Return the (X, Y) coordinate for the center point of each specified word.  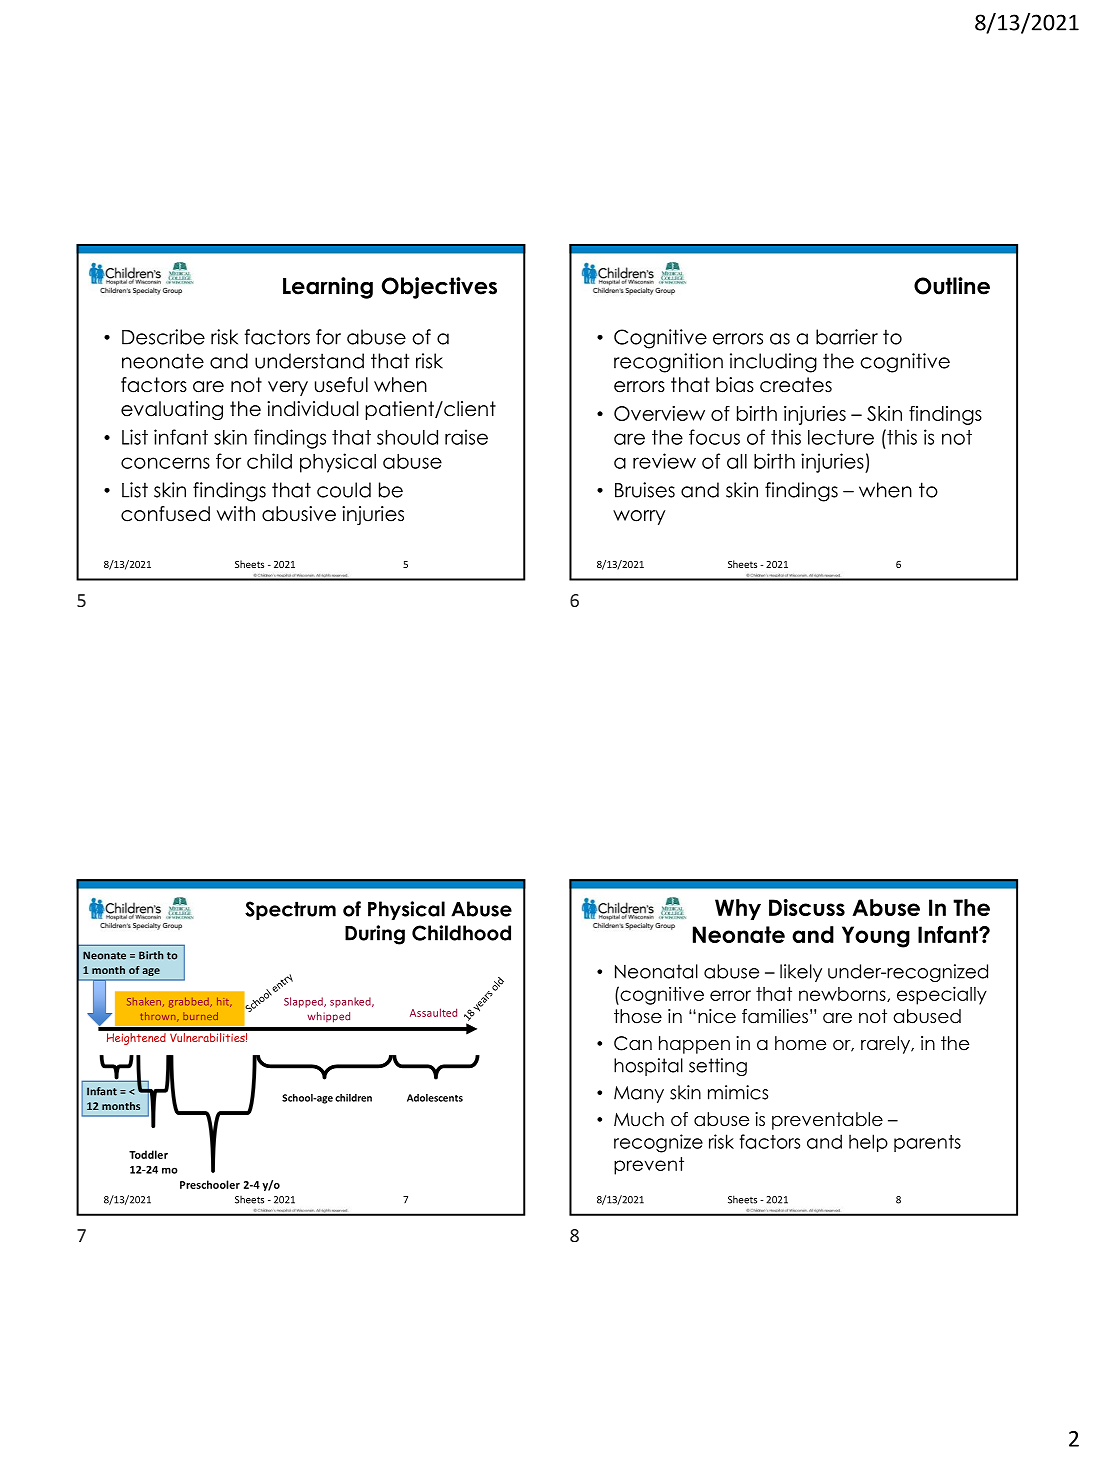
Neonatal (656, 971)
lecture (841, 437)
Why (738, 909)
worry (639, 517)
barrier (847, 337)
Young (876, 937)
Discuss (807, 907)
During (375, 935)
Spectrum (290, 910)
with (236, 513)
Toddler (148, 1154)
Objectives (439, 288)
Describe (163, 337)
